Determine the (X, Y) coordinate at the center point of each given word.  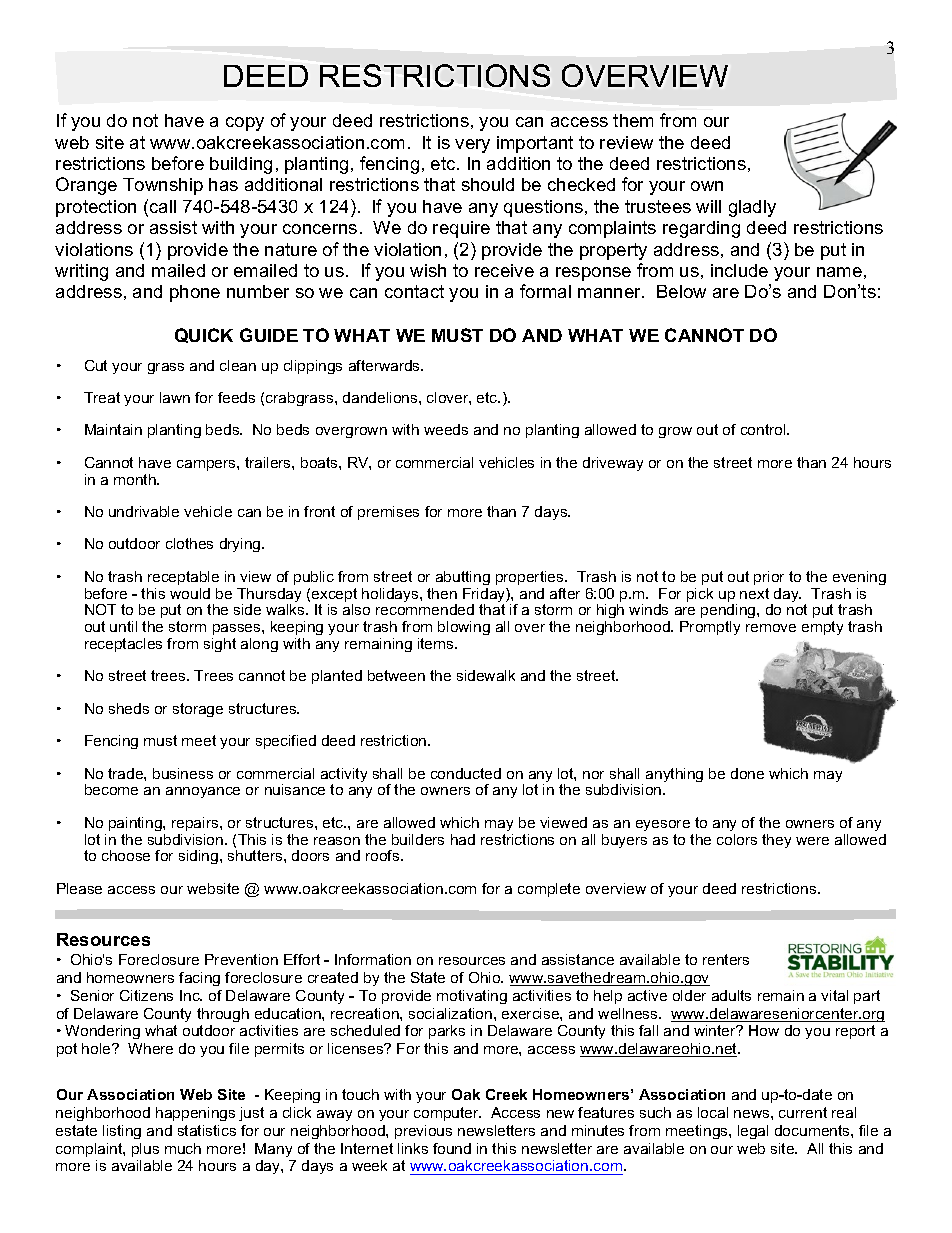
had (463, 839)
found (452, 1148)
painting (136, 824)
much (183, 1148)
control (764, 429)
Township (163, 186)
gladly (752, 208)
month (136, 479)
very (472, 146)
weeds (446, 429)
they (776, 841)
